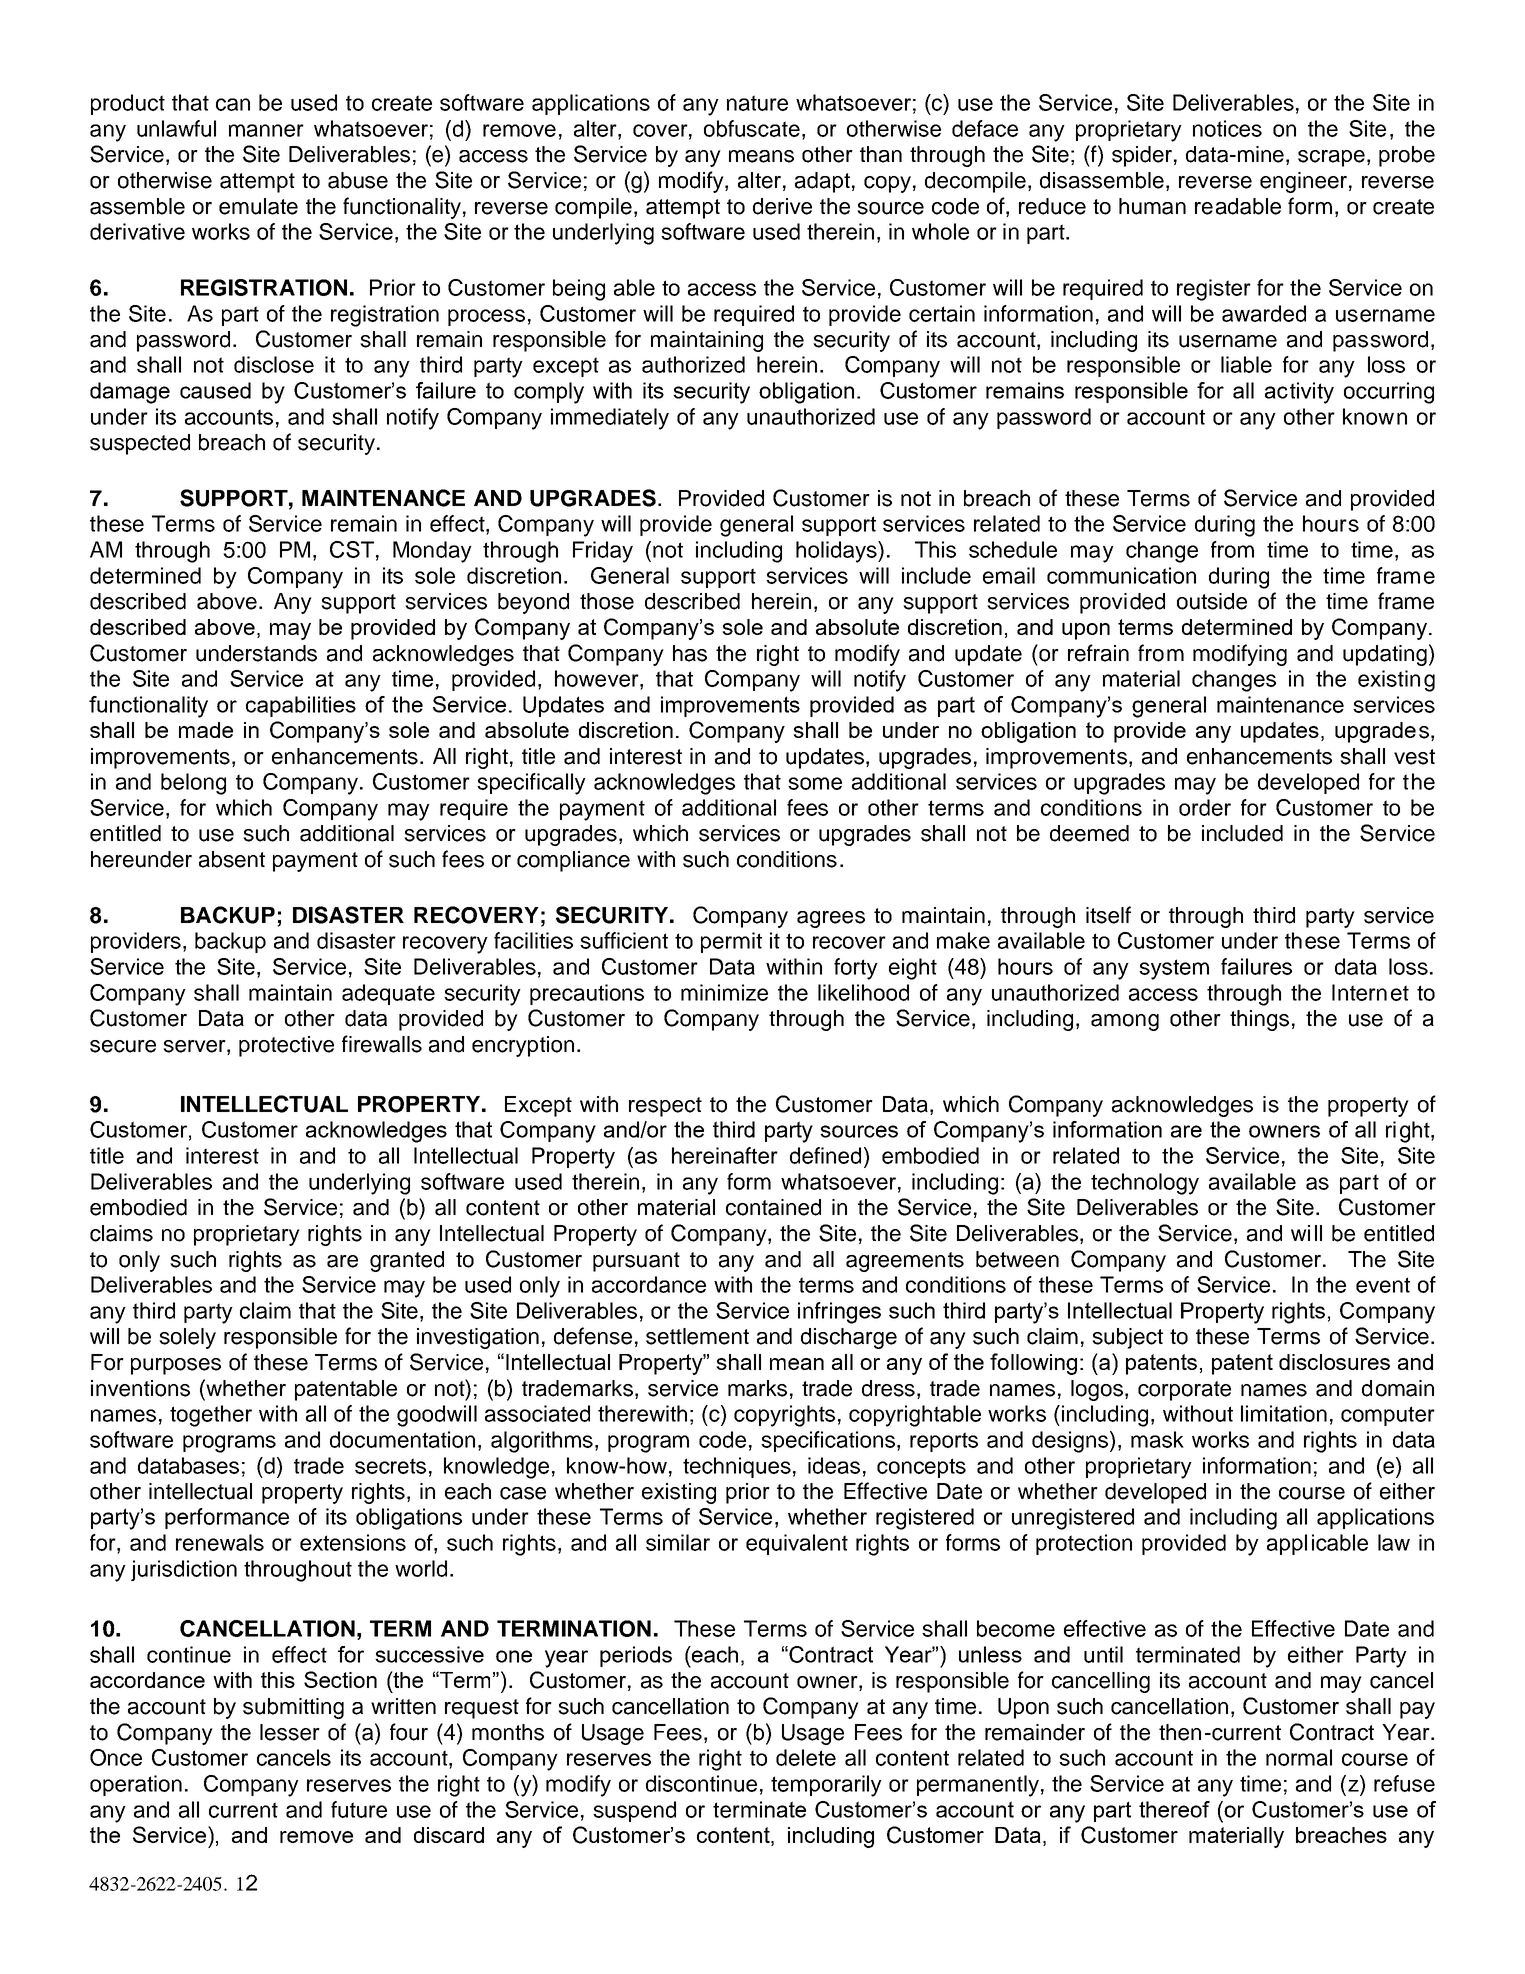  What do you see at coordinates (266, 130) in the screenshot?
I see `manner` at bounding box center [266, 130].
